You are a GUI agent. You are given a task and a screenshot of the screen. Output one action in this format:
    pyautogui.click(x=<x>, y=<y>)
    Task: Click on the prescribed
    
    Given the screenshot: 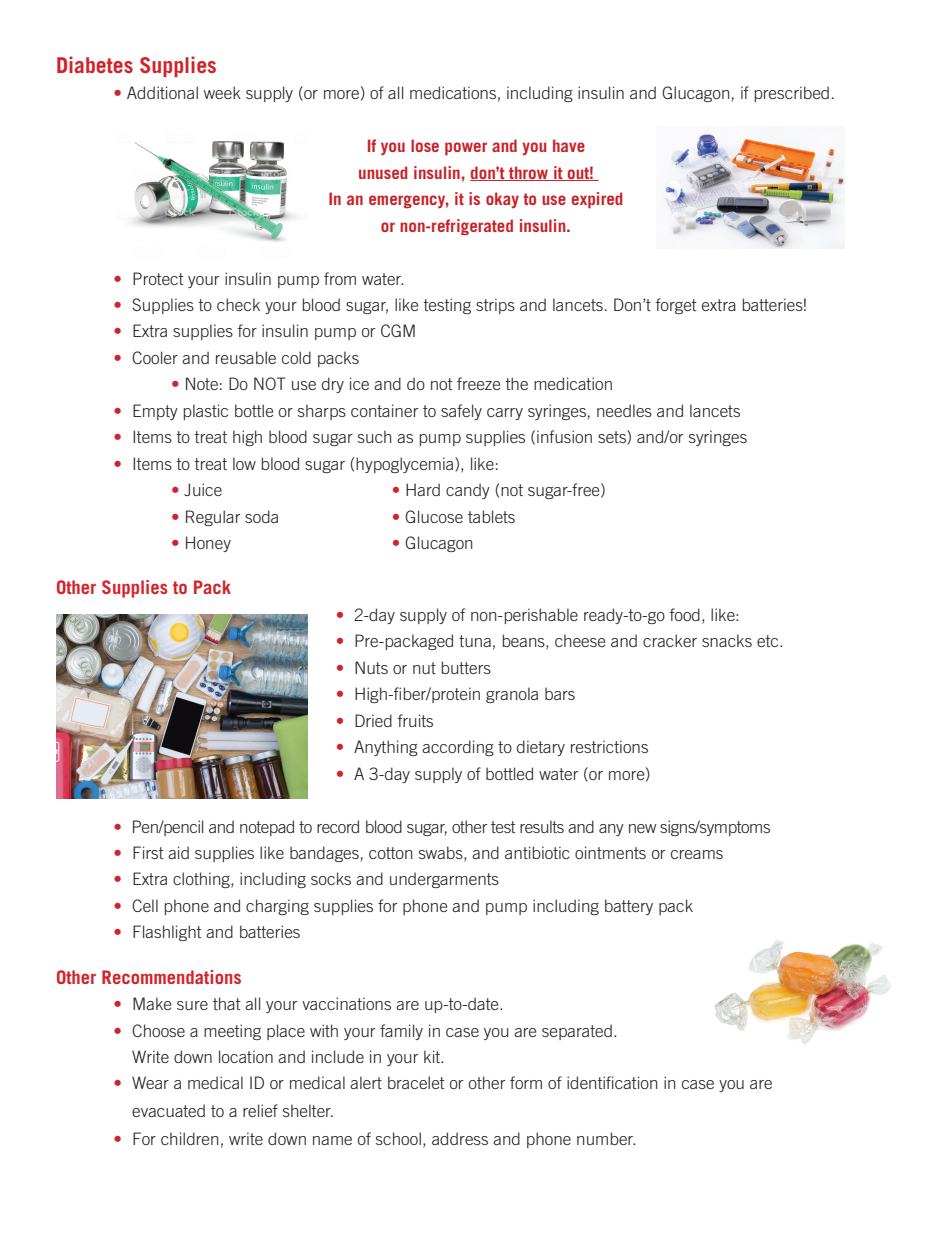 What is the action you would take?
    pyautogui.click(x=792, y=94)
